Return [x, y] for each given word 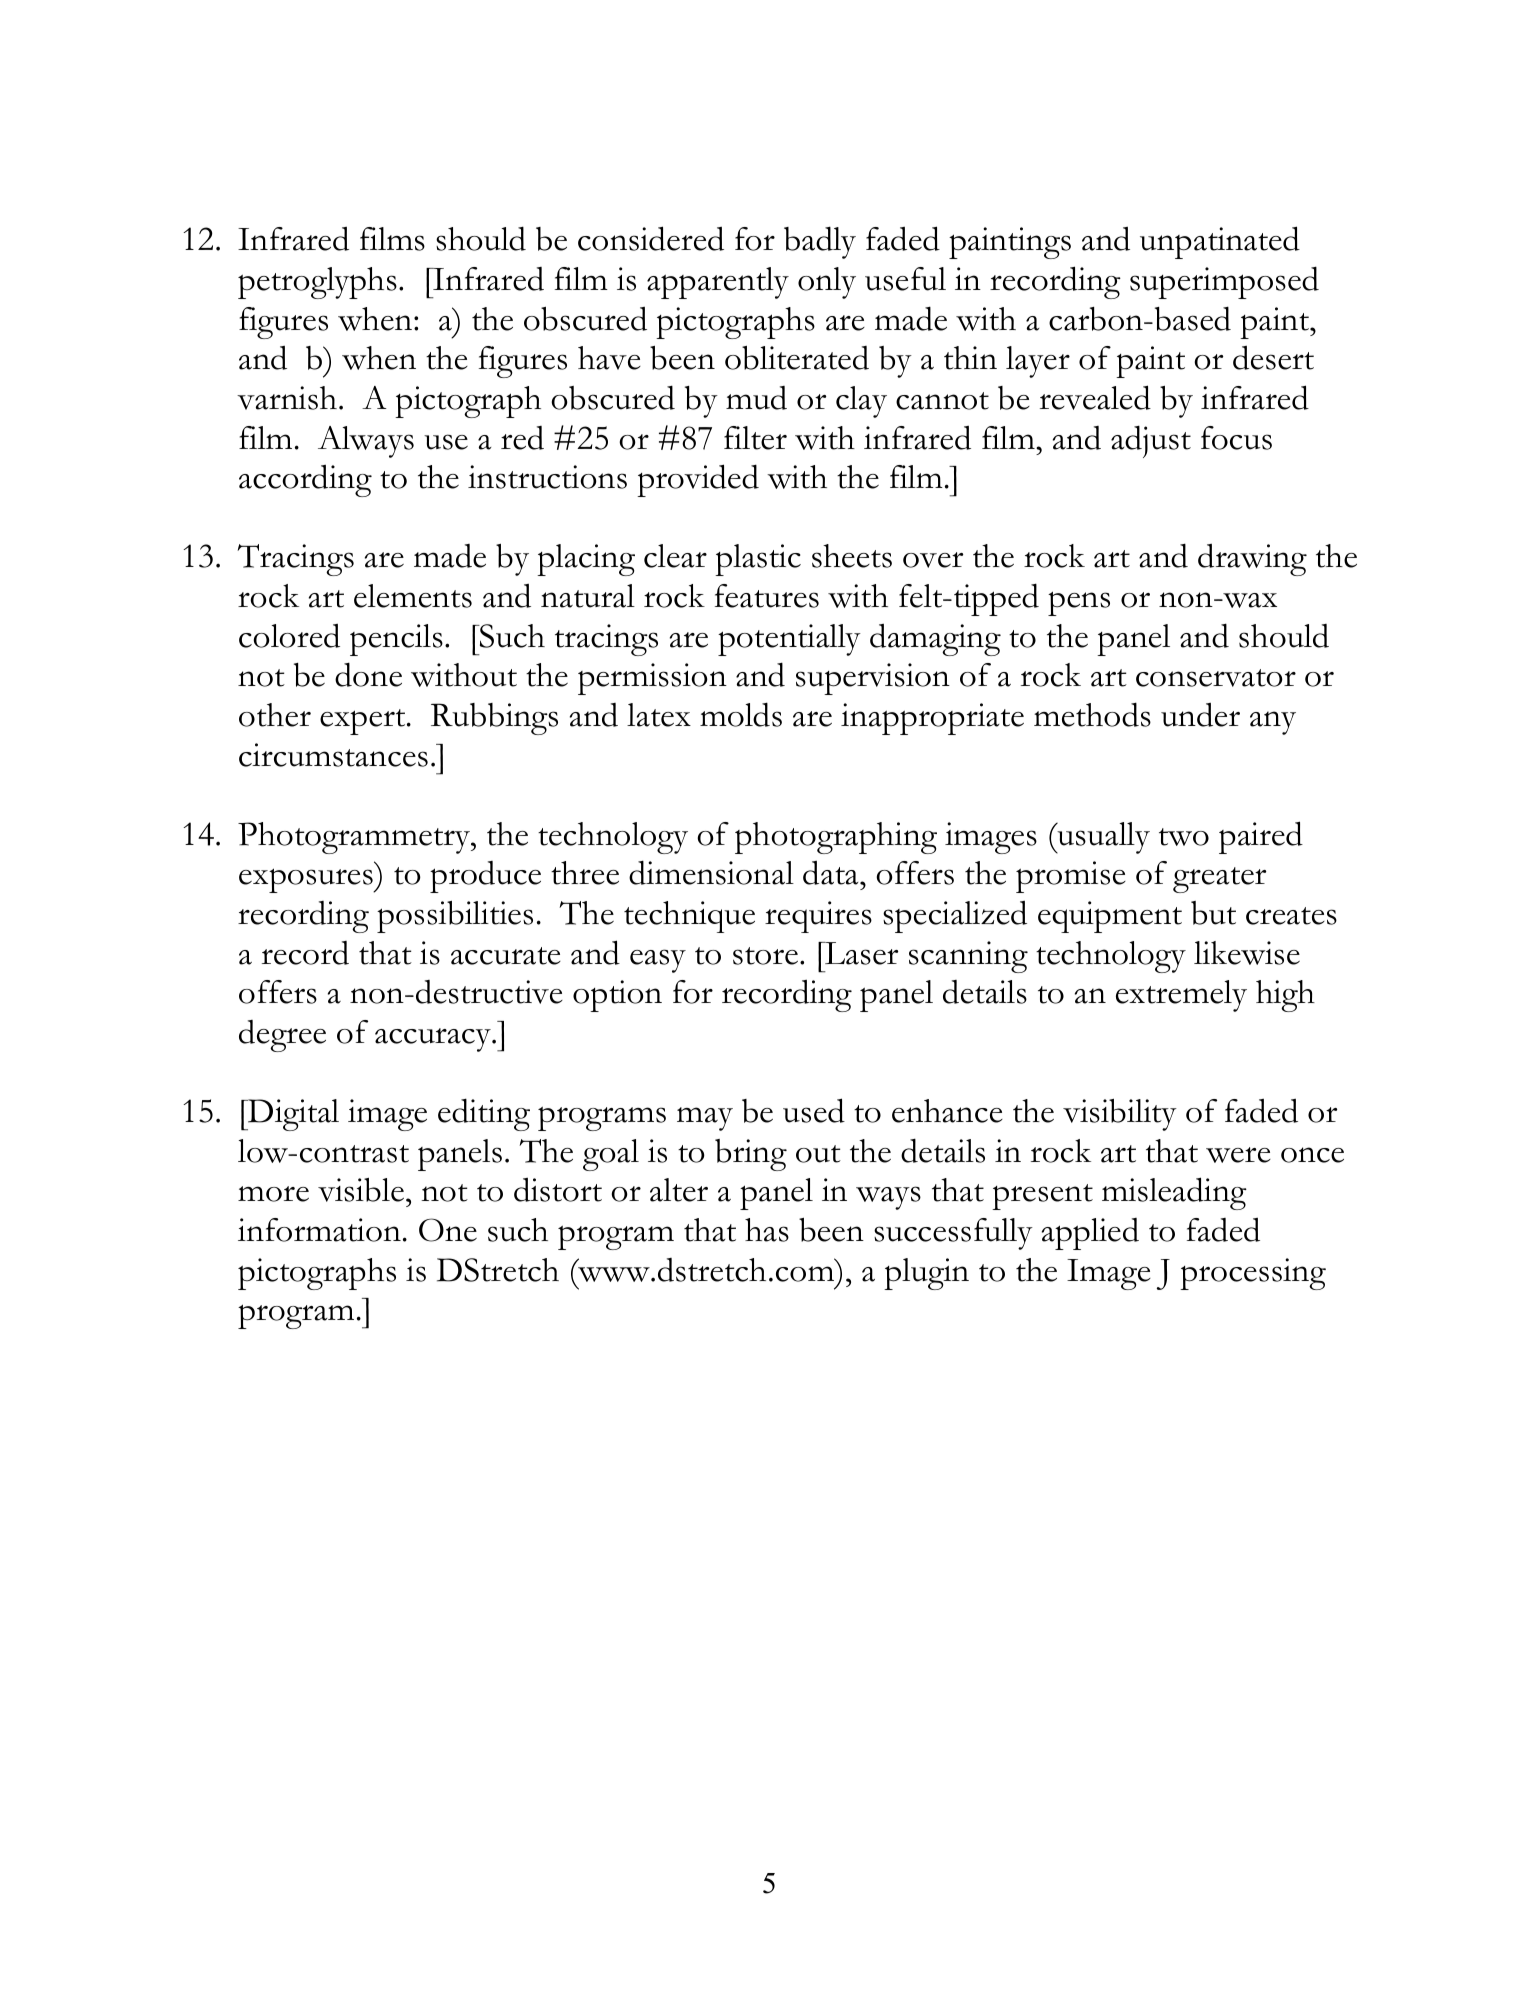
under [1200, 715]
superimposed [1224, 282]
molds [741, 714]
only [827, 283]
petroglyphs [317, 283]
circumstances [333, 755]
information [319, 1230]
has [767, 1230]
